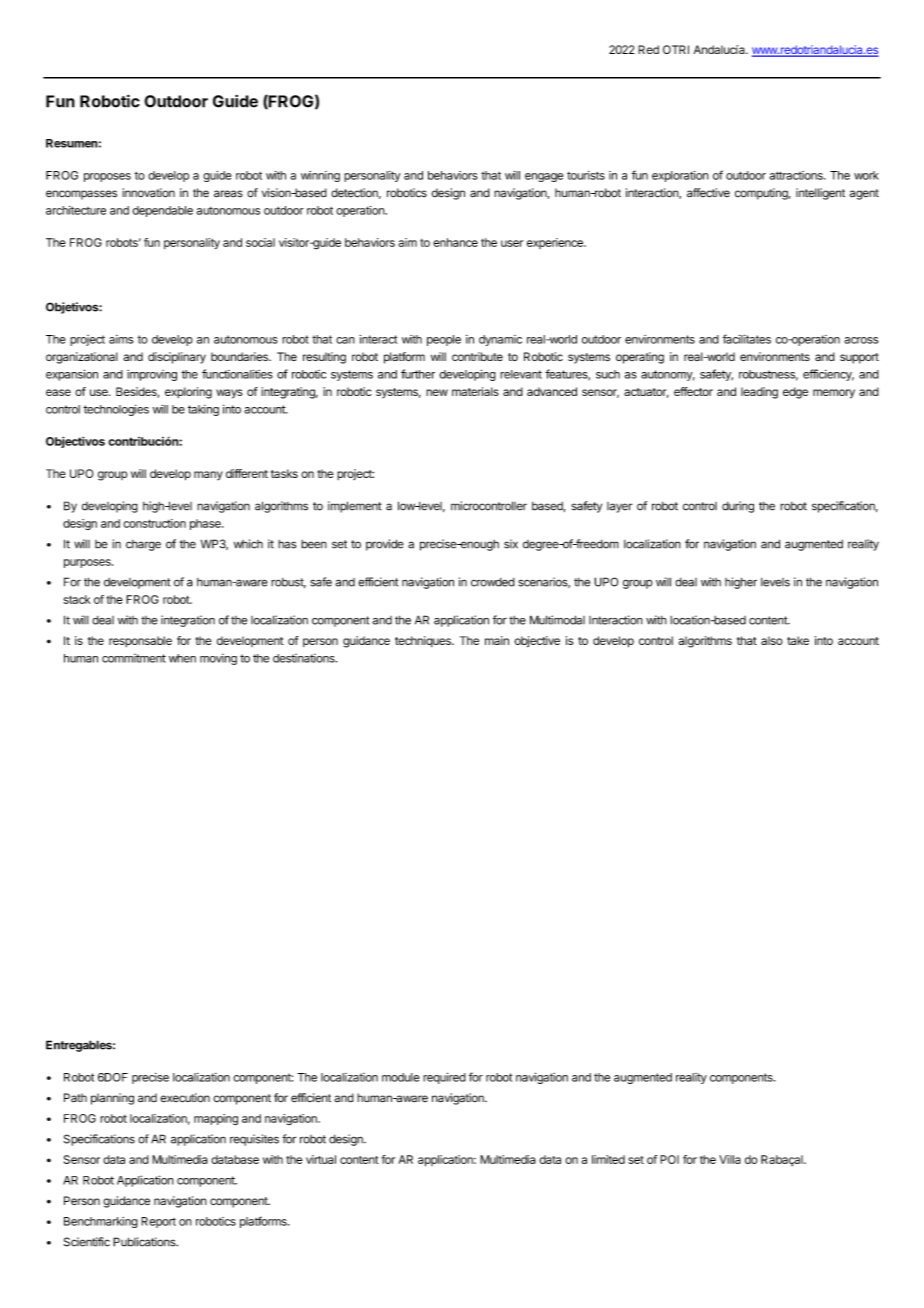 The height and width of the screenshot is (1308, 924). Describe the element at coordinates (424, 641) in the screenshot. I see `techniques` at that location.
